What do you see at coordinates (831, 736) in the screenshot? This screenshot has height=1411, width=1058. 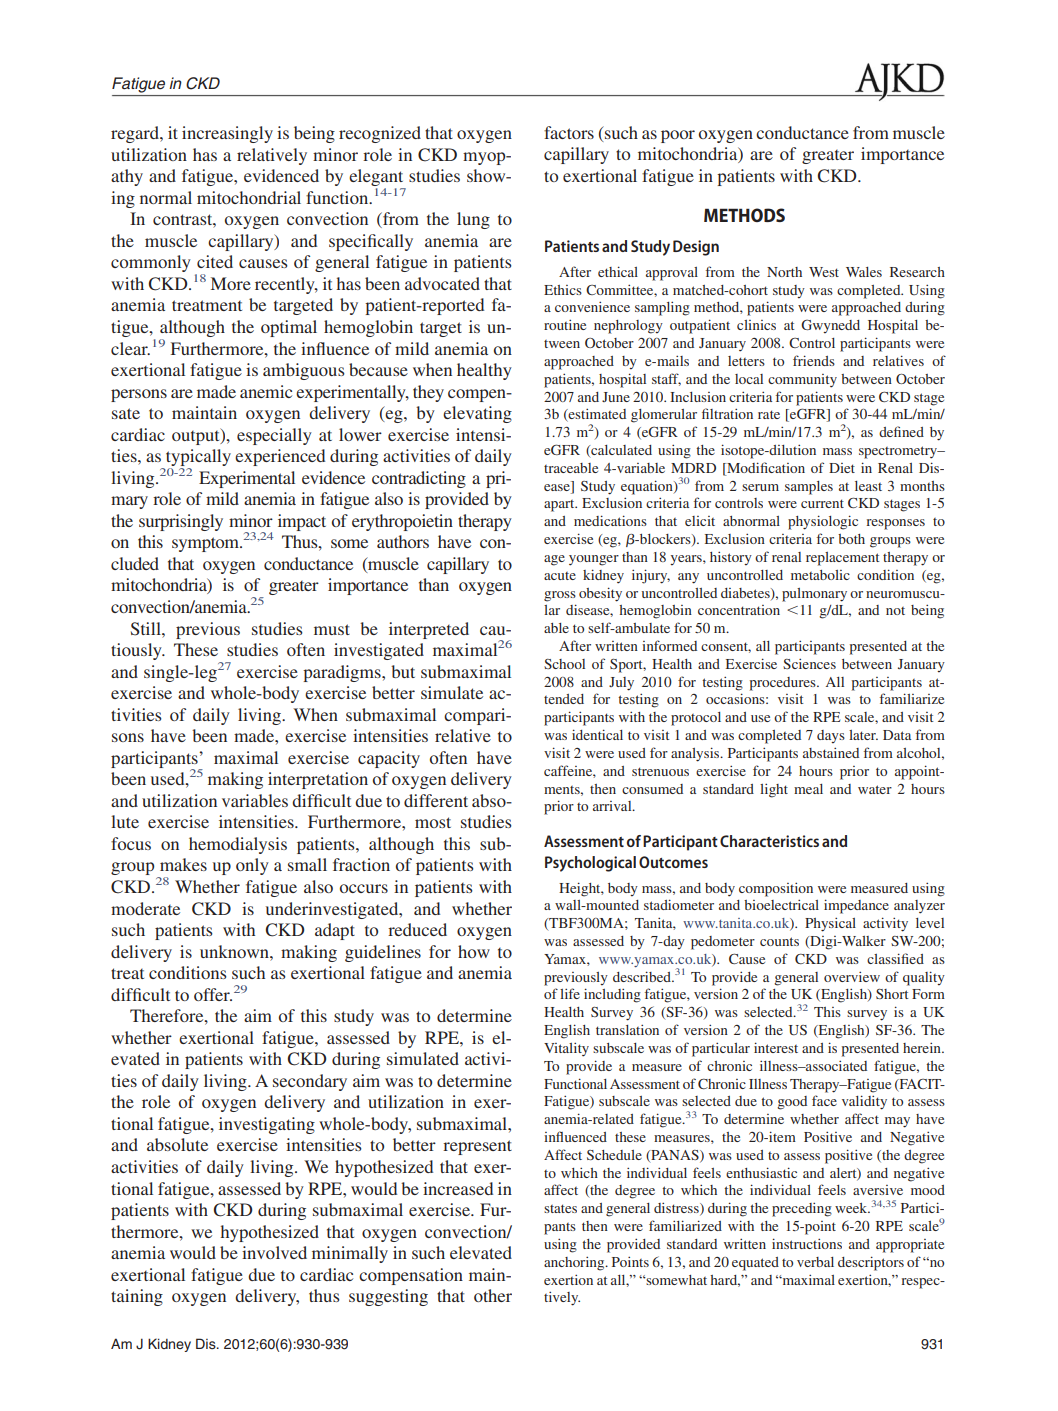 I see `days` at bounding box center [831, 736].
